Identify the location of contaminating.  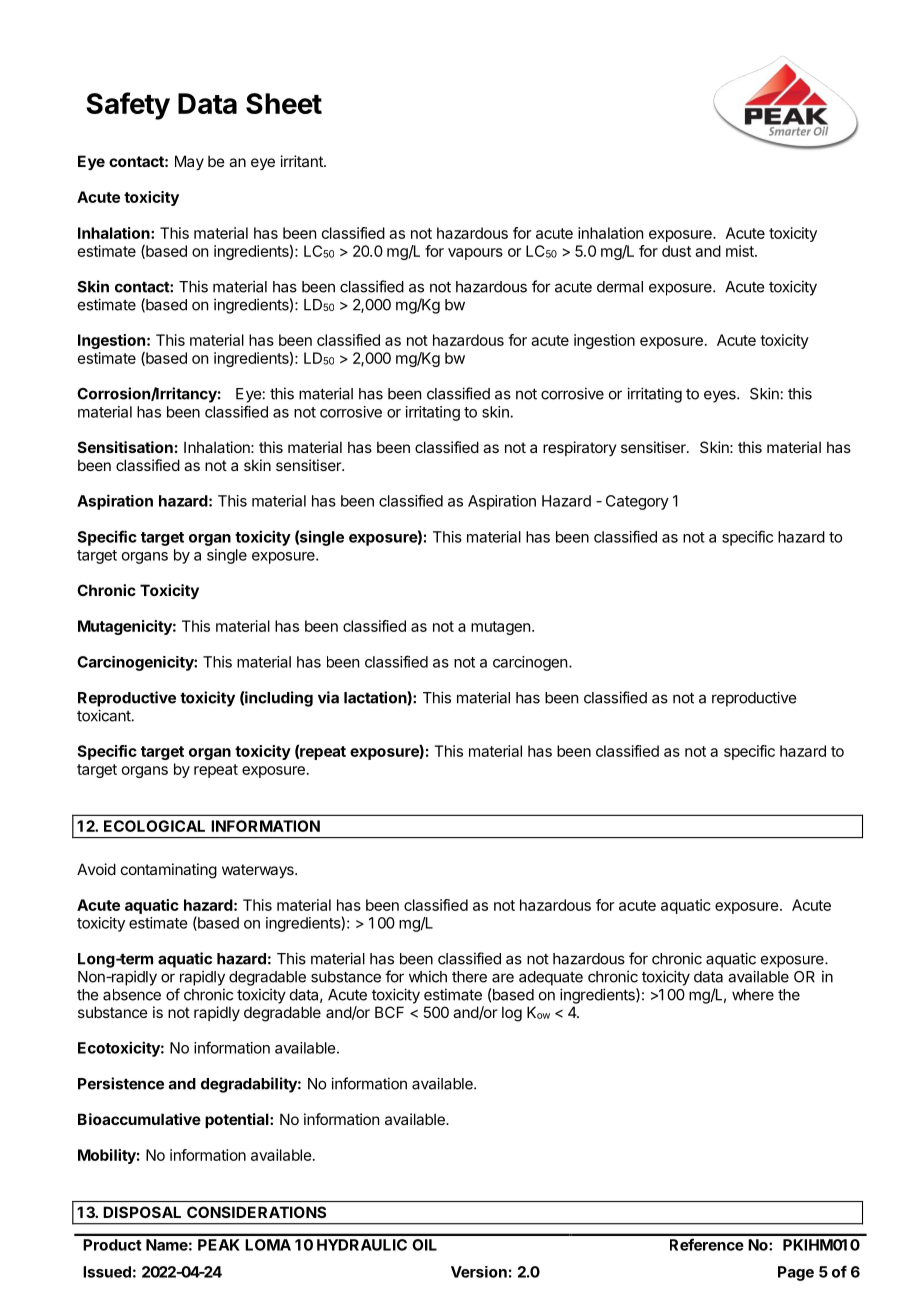
(169, 871).
